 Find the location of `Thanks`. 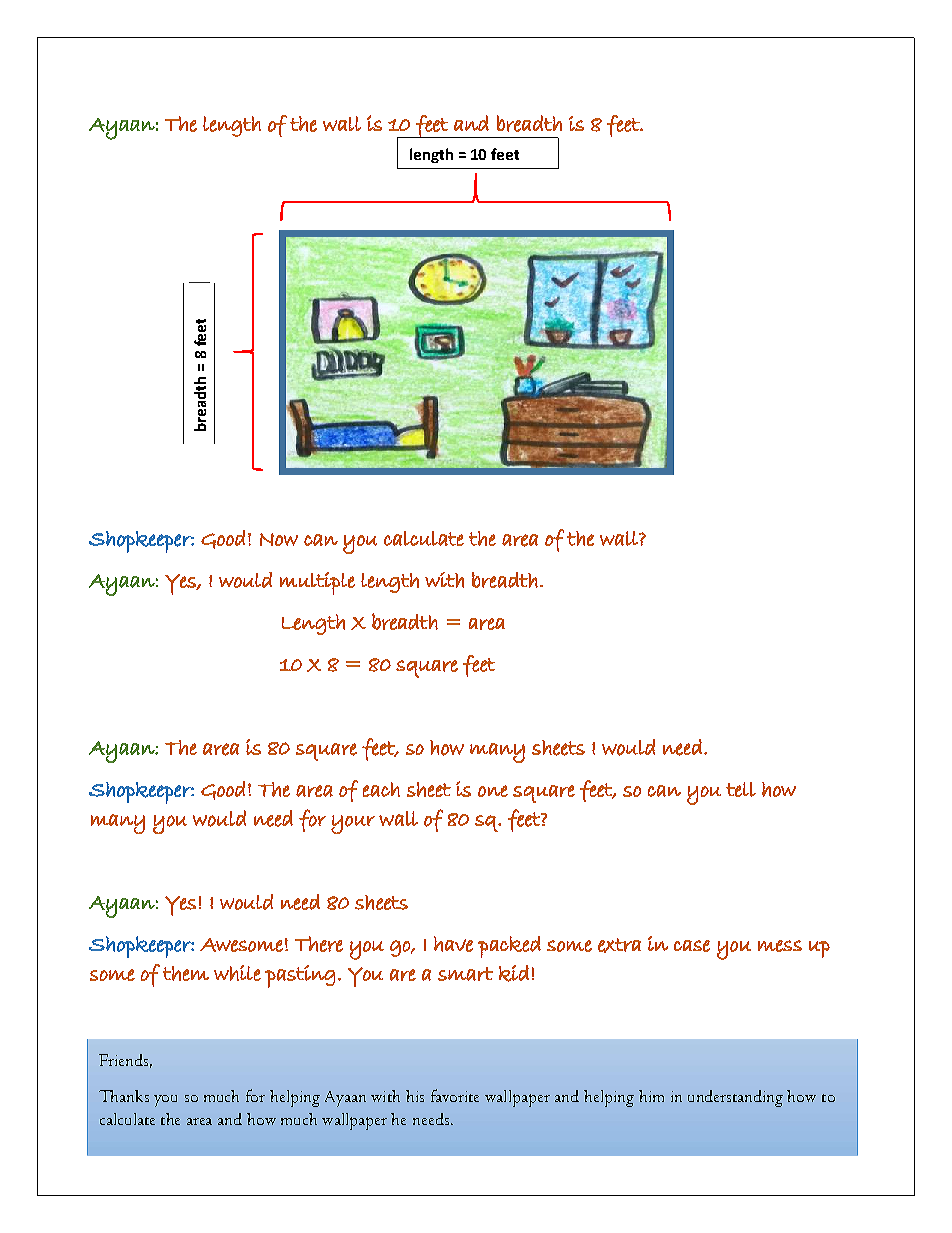

Thanks is located at coordinates (124, 1096).
